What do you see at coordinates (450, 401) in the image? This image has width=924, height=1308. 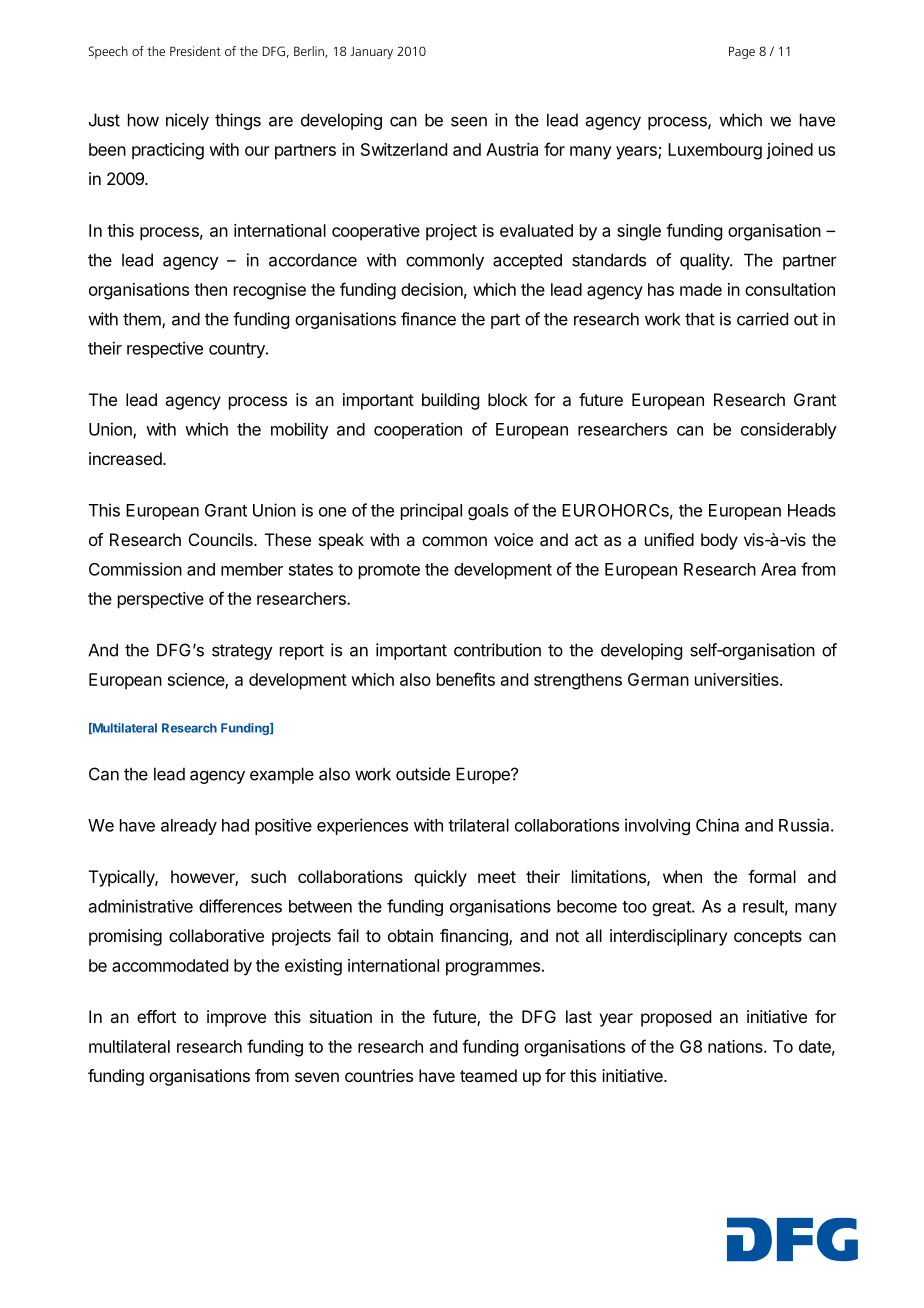 I see `building` at bounding box center [450, 401].
